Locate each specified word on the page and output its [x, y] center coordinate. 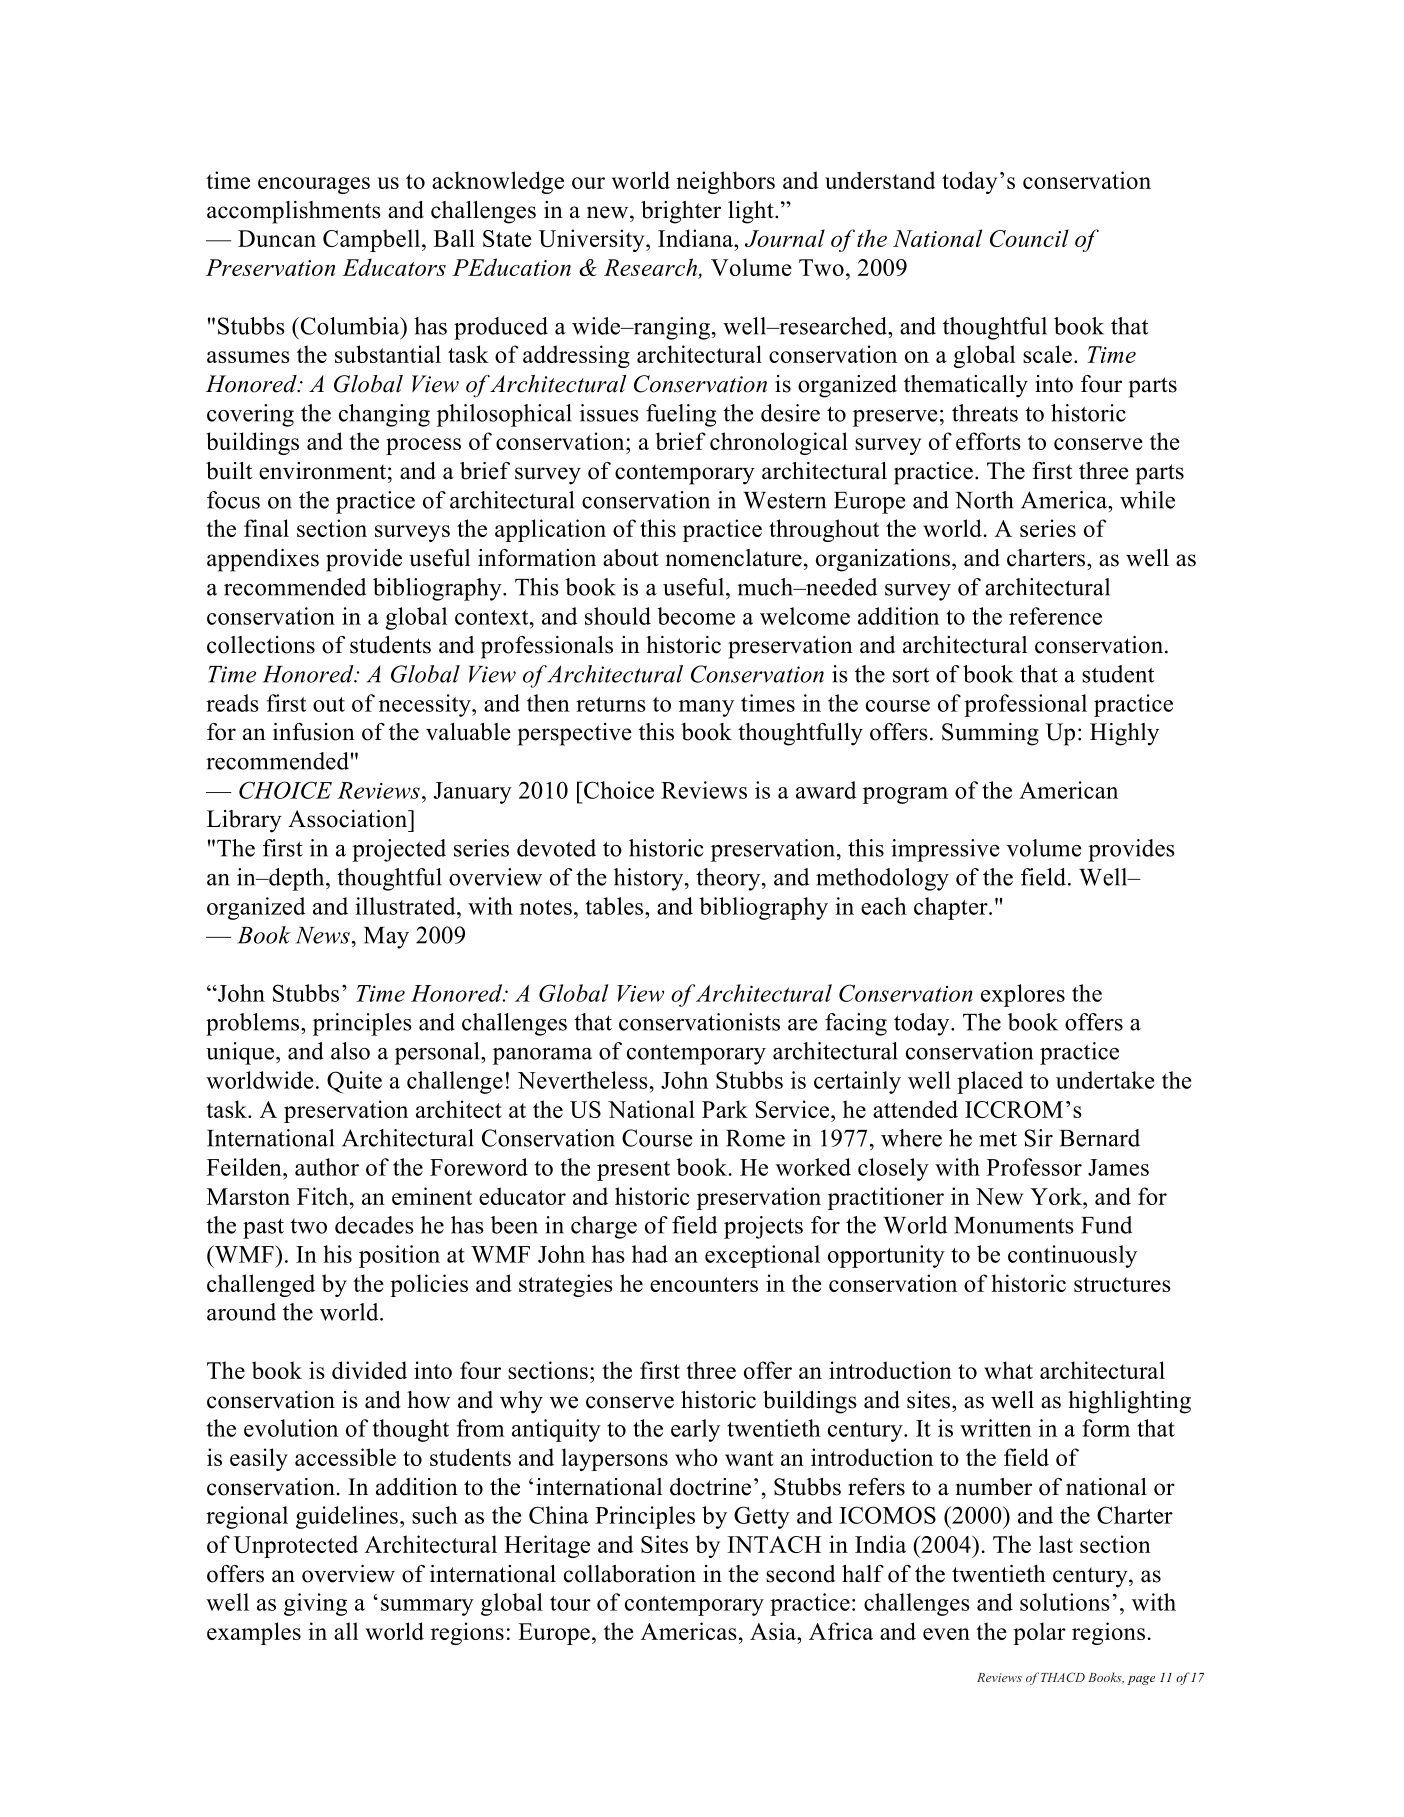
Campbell [373, 240]
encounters [704, 1284]
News [323, 935]
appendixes [263, 560]
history [650, 879]
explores [1023, 995]
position [399, 1256]
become [696, 616]
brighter [681, 212]
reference [1055, 616]
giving [315, 1604]
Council [1029, 238]
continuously [1072, 1256]
